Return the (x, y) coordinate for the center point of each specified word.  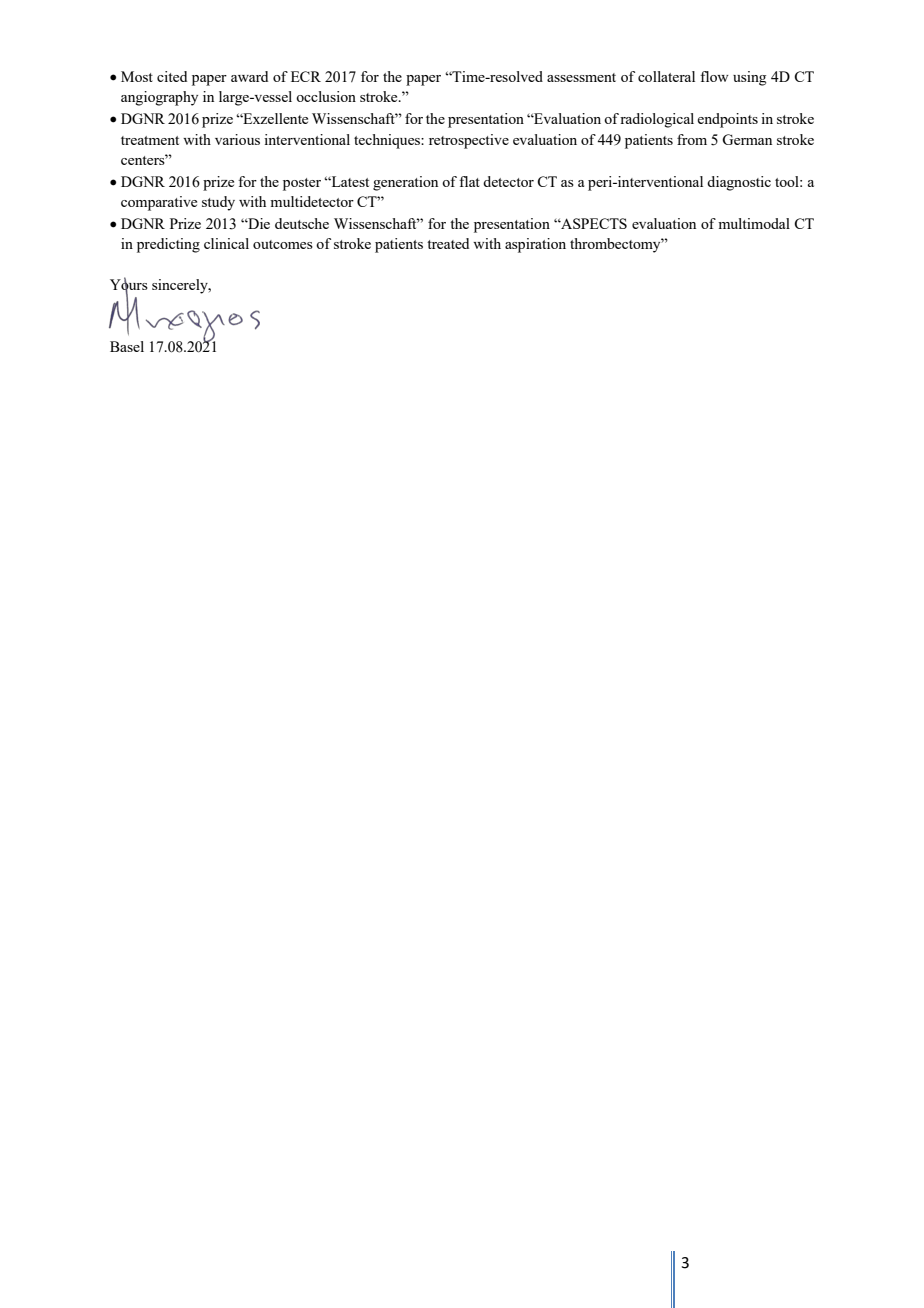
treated (448, 243)
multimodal (754, 223)
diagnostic (739, 183)
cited (172, 76)
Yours (129, 285)
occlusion (326, 96)
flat (469, 181)
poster (302, 184)
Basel (127, 346)
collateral (666, 76)
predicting (168, 245)
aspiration (535, 245)
